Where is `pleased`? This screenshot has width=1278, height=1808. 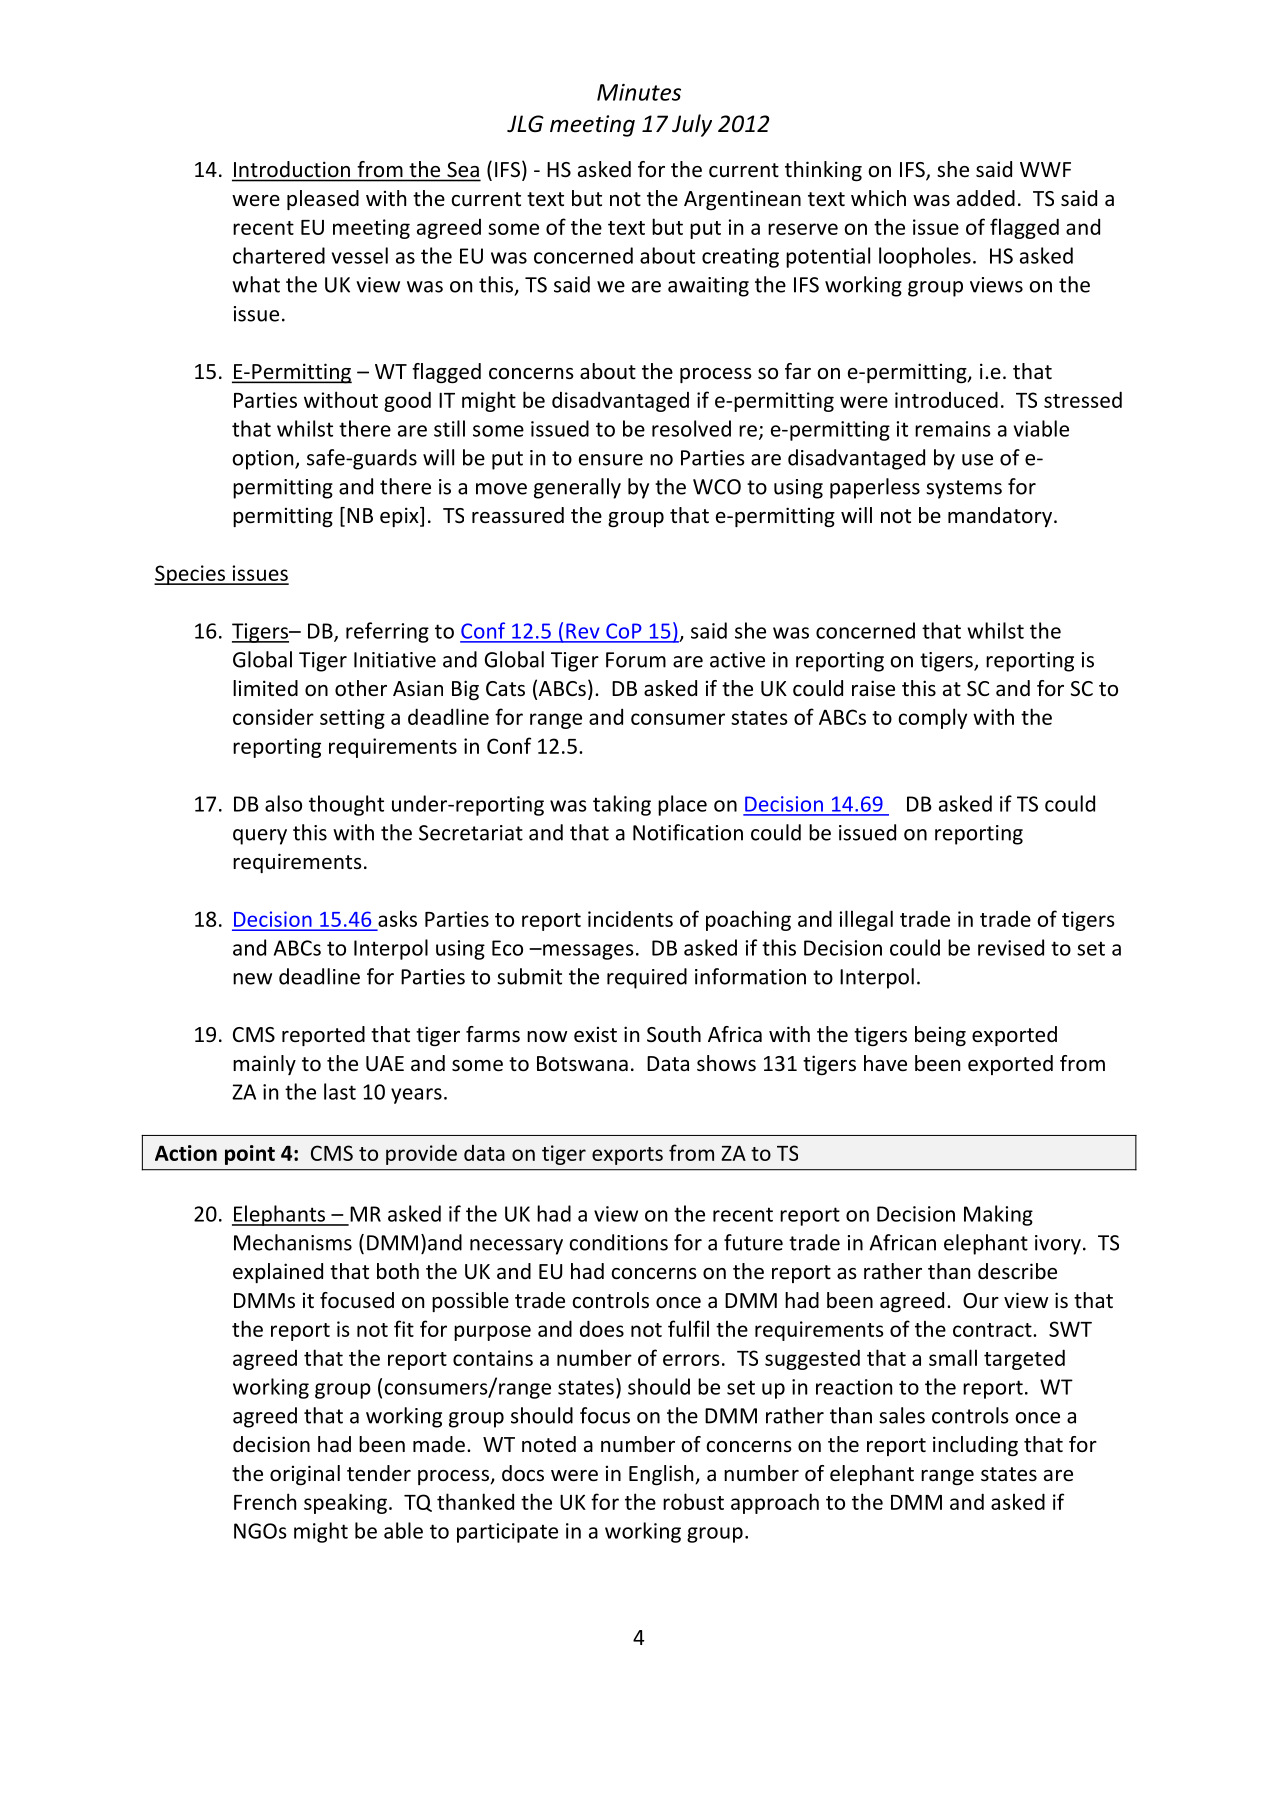
pleased is located at coordinates (323, 200).
